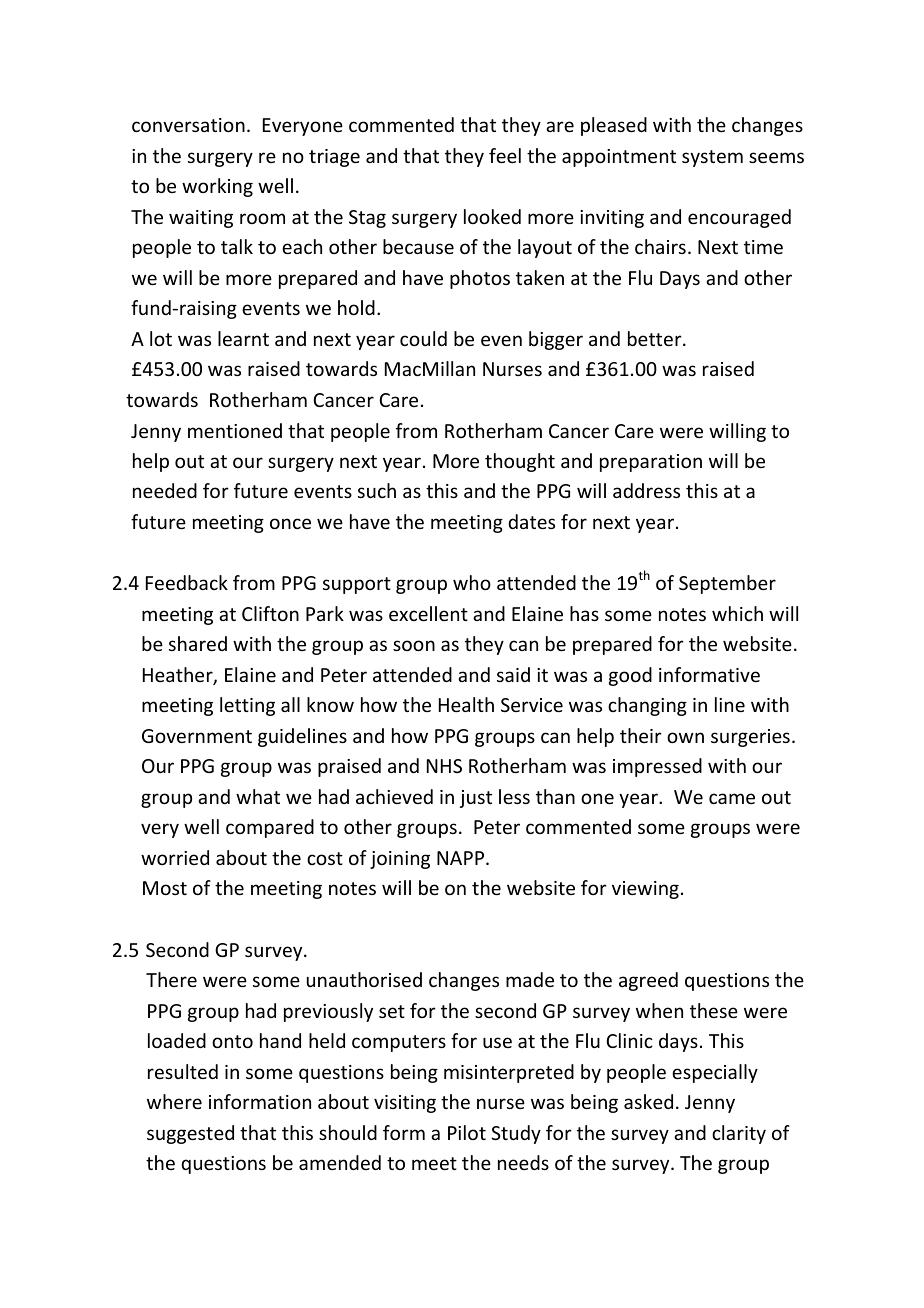 Image resolution: width=924 pixels, height=1308 pixels. Describe the element at coordinates (505, 155) in the document. I see `feel` at that location.
